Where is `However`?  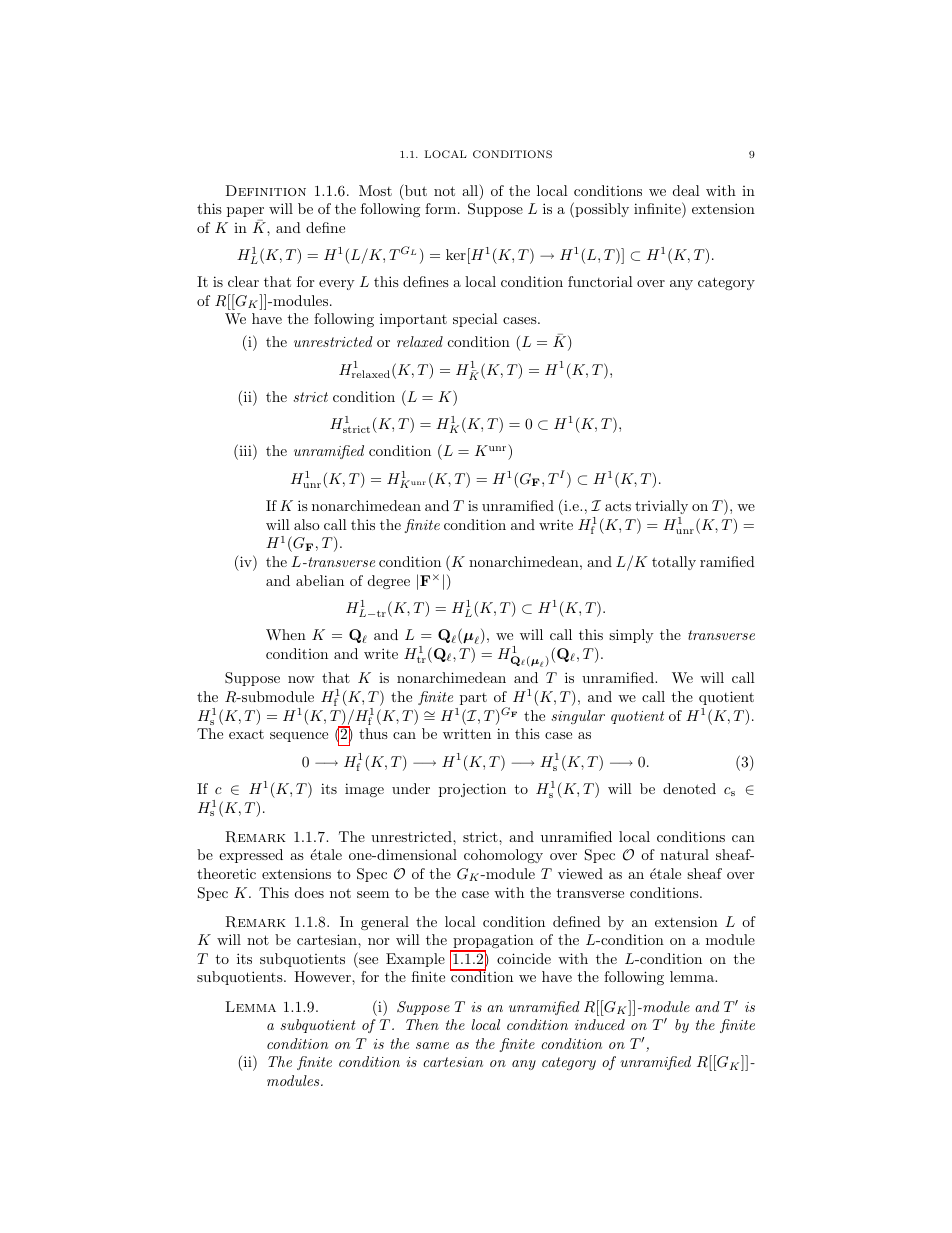 However is located at coordinates (323, 976).
